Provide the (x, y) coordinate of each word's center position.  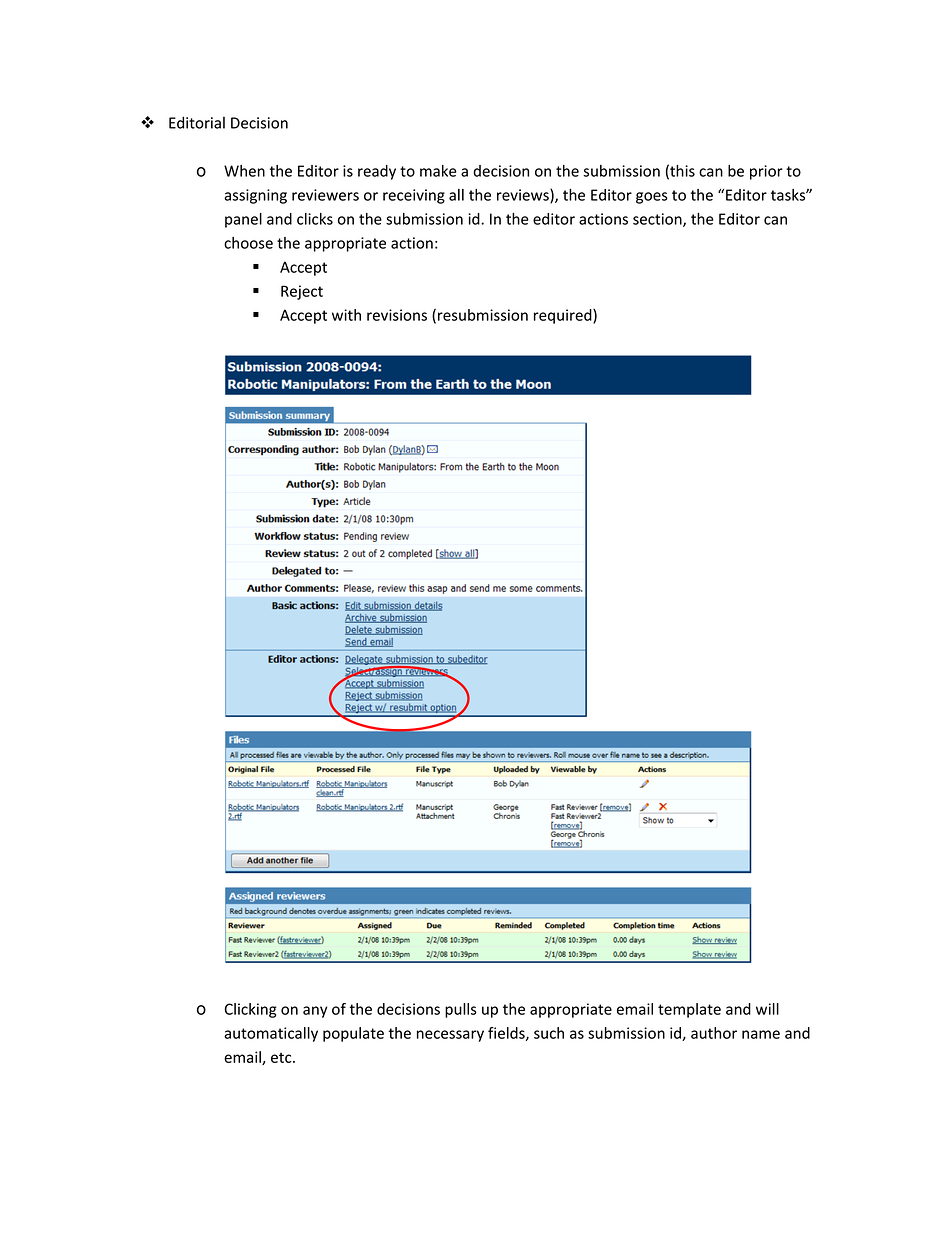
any (315, 1012)
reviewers (325, 195)
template (689, 1010)
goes (652, 198)
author (714, 1033)
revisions (397, 315)
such (549, 1033)
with (346, 315)
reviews (524, 196)
